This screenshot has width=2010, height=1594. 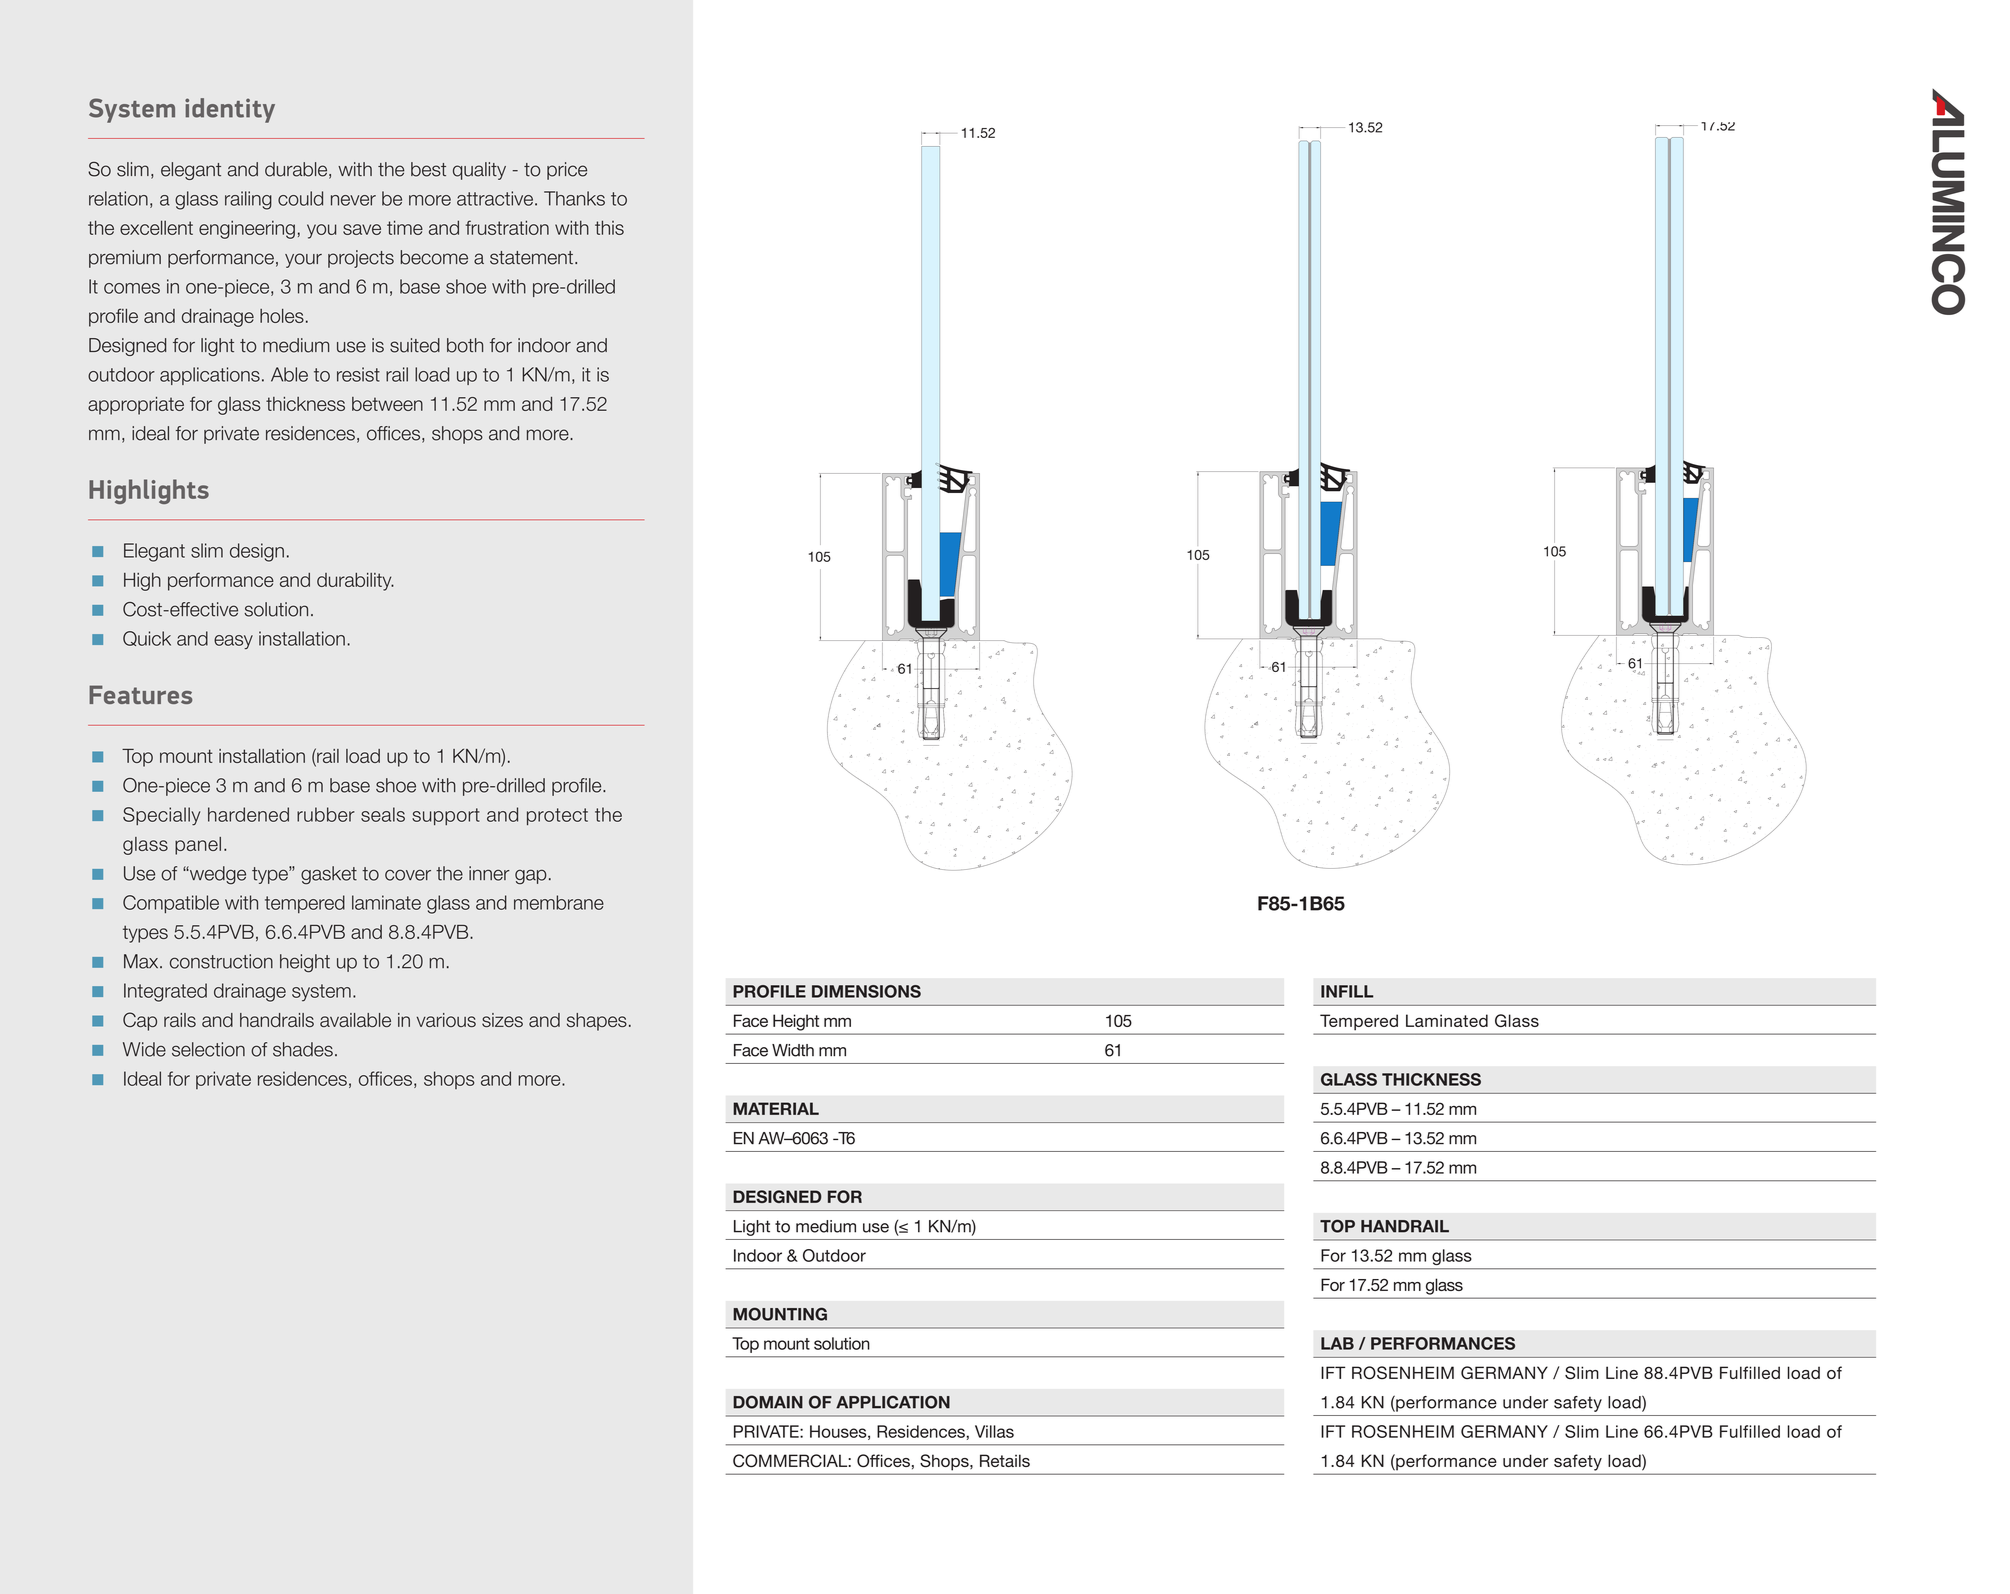 What do you see at coordinates (866, 991) in the screenshot?
I see `DIMENSIONS` at bounding box center [866, 991].
